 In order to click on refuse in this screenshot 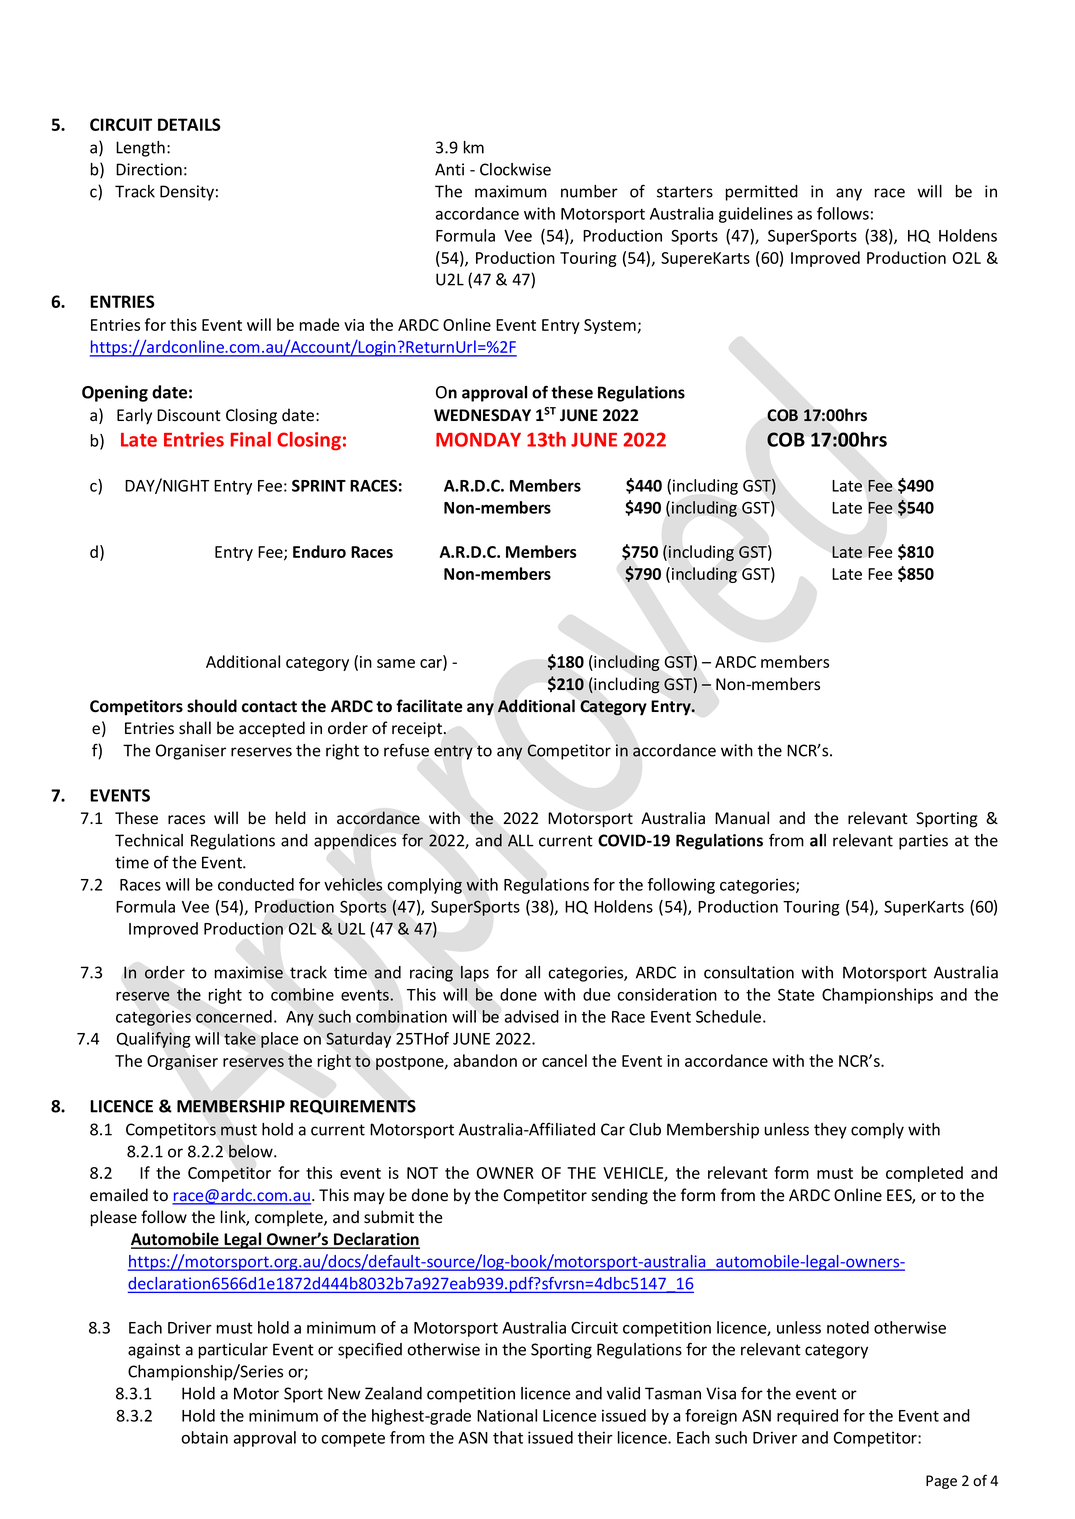, I will do `click(406, 750)`.
